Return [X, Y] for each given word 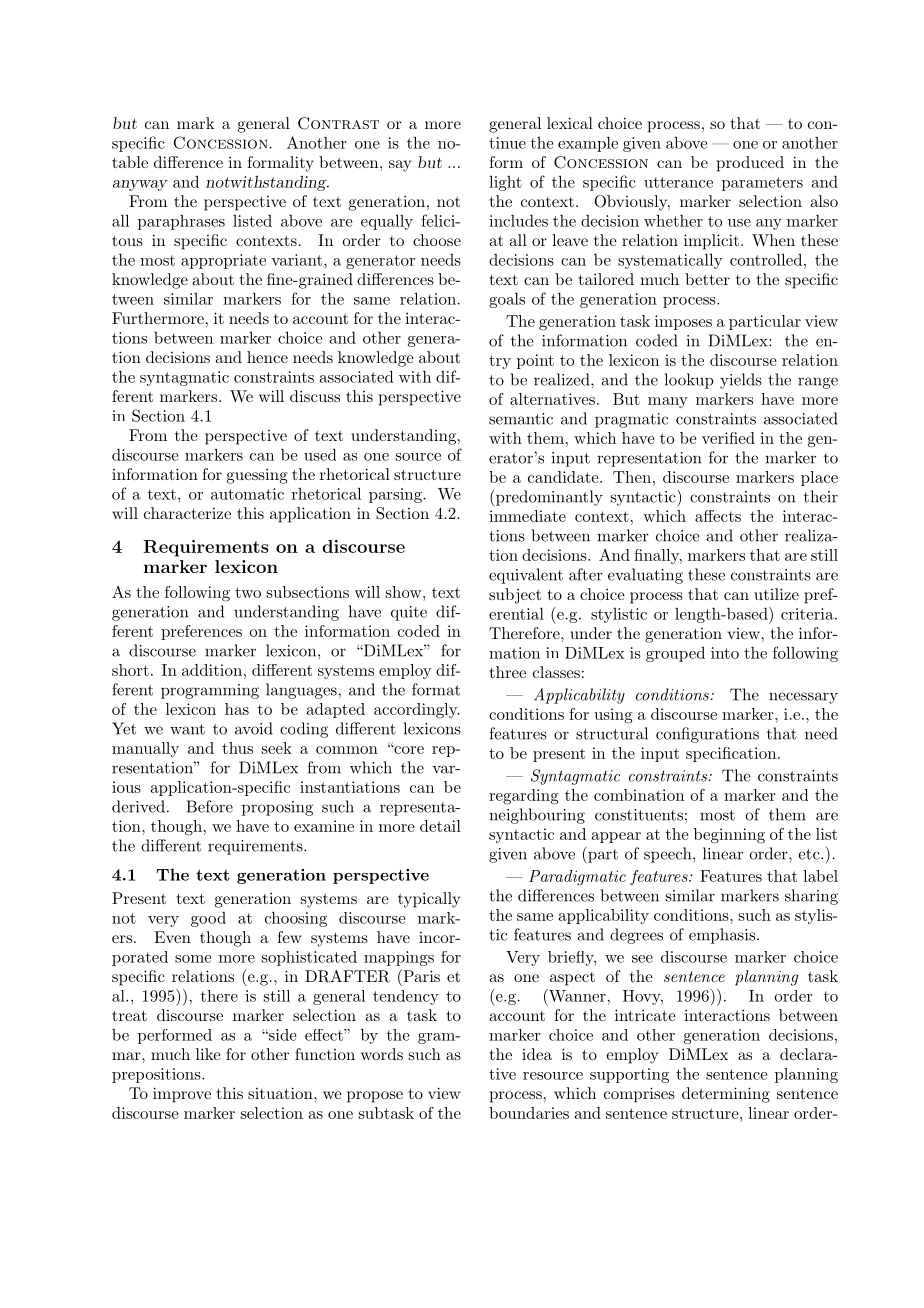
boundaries [529, 1113]
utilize [776, 594]
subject [515, 596]
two [248, 592]
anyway [140, 185]
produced [750, 164]
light [505, 183]
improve [182, 1095]
